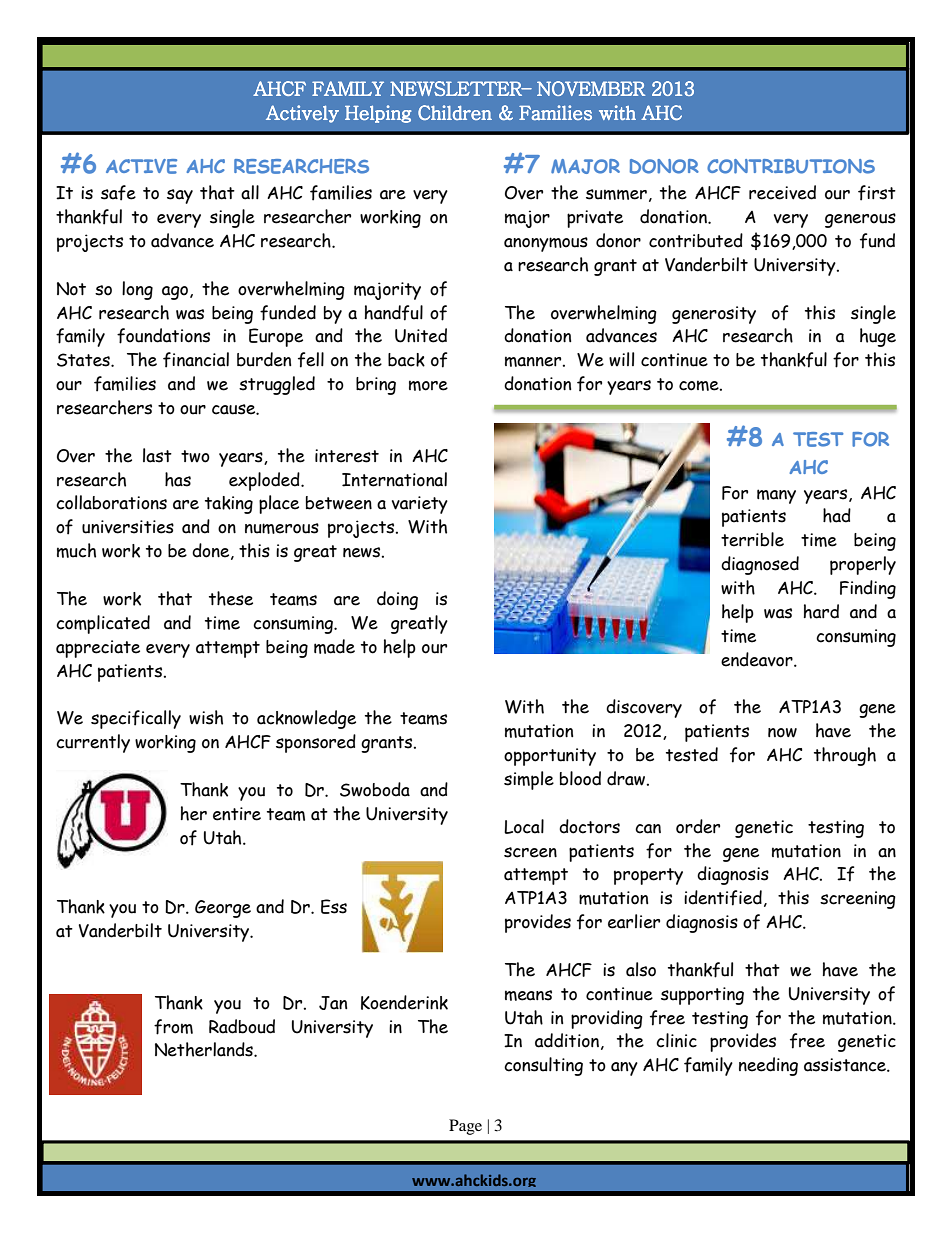 Image resolution: width=952 pixels, height=1233 pixels. I want to click on CONTRIBUTIONS, so click(791, 166).
